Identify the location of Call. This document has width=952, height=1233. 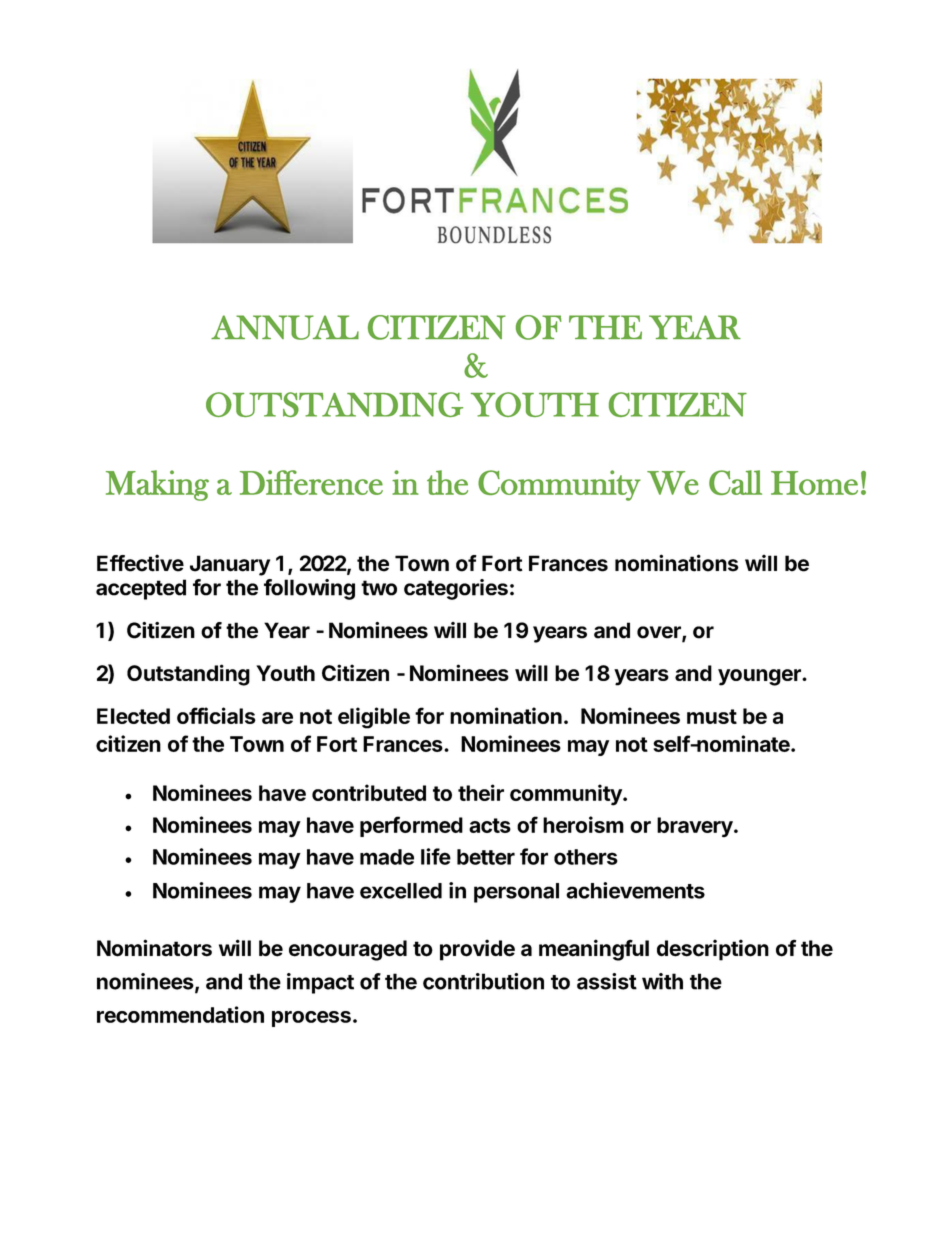
(735, 482).
